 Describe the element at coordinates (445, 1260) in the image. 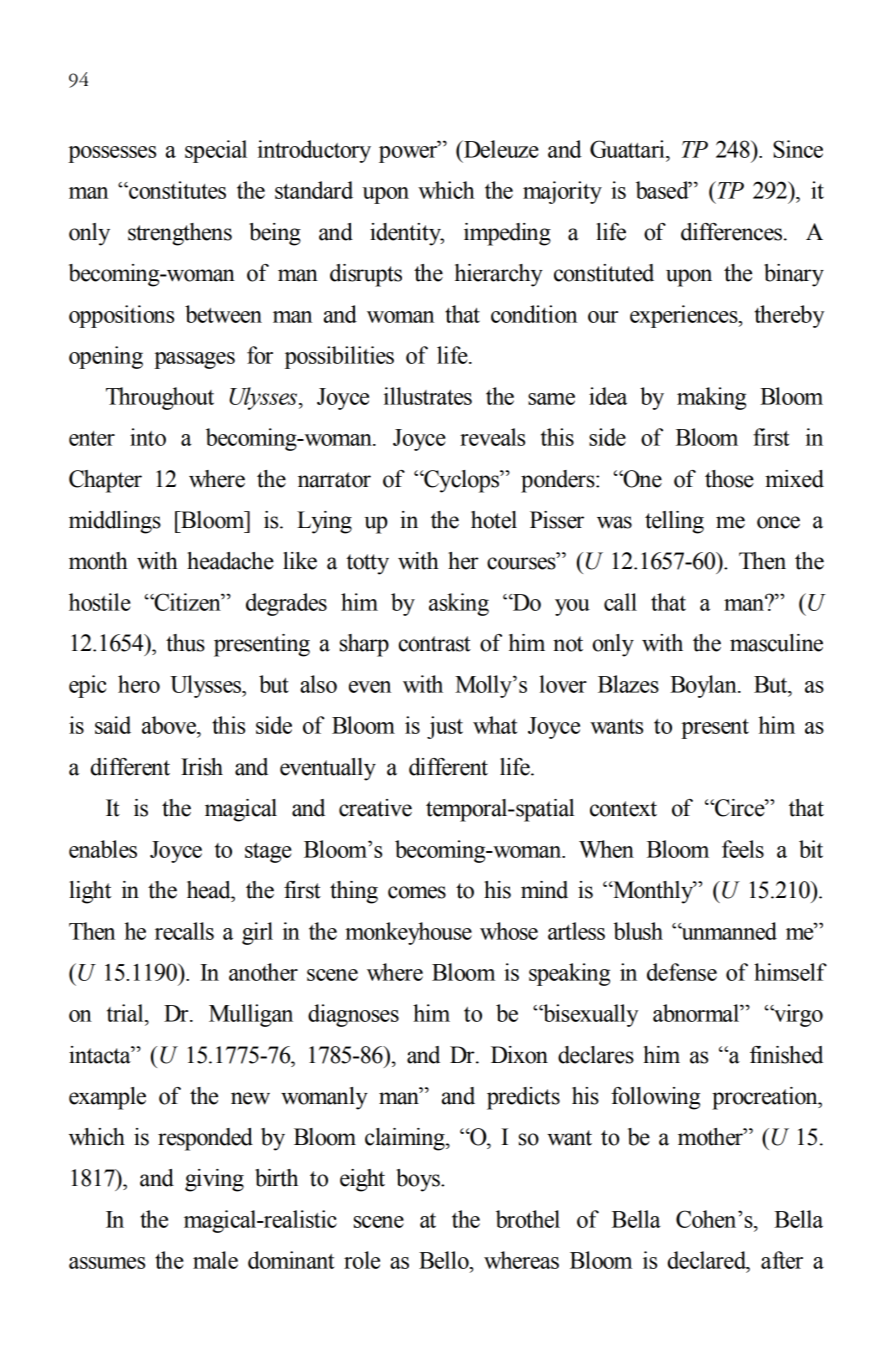

I see `Bello` at that location.
